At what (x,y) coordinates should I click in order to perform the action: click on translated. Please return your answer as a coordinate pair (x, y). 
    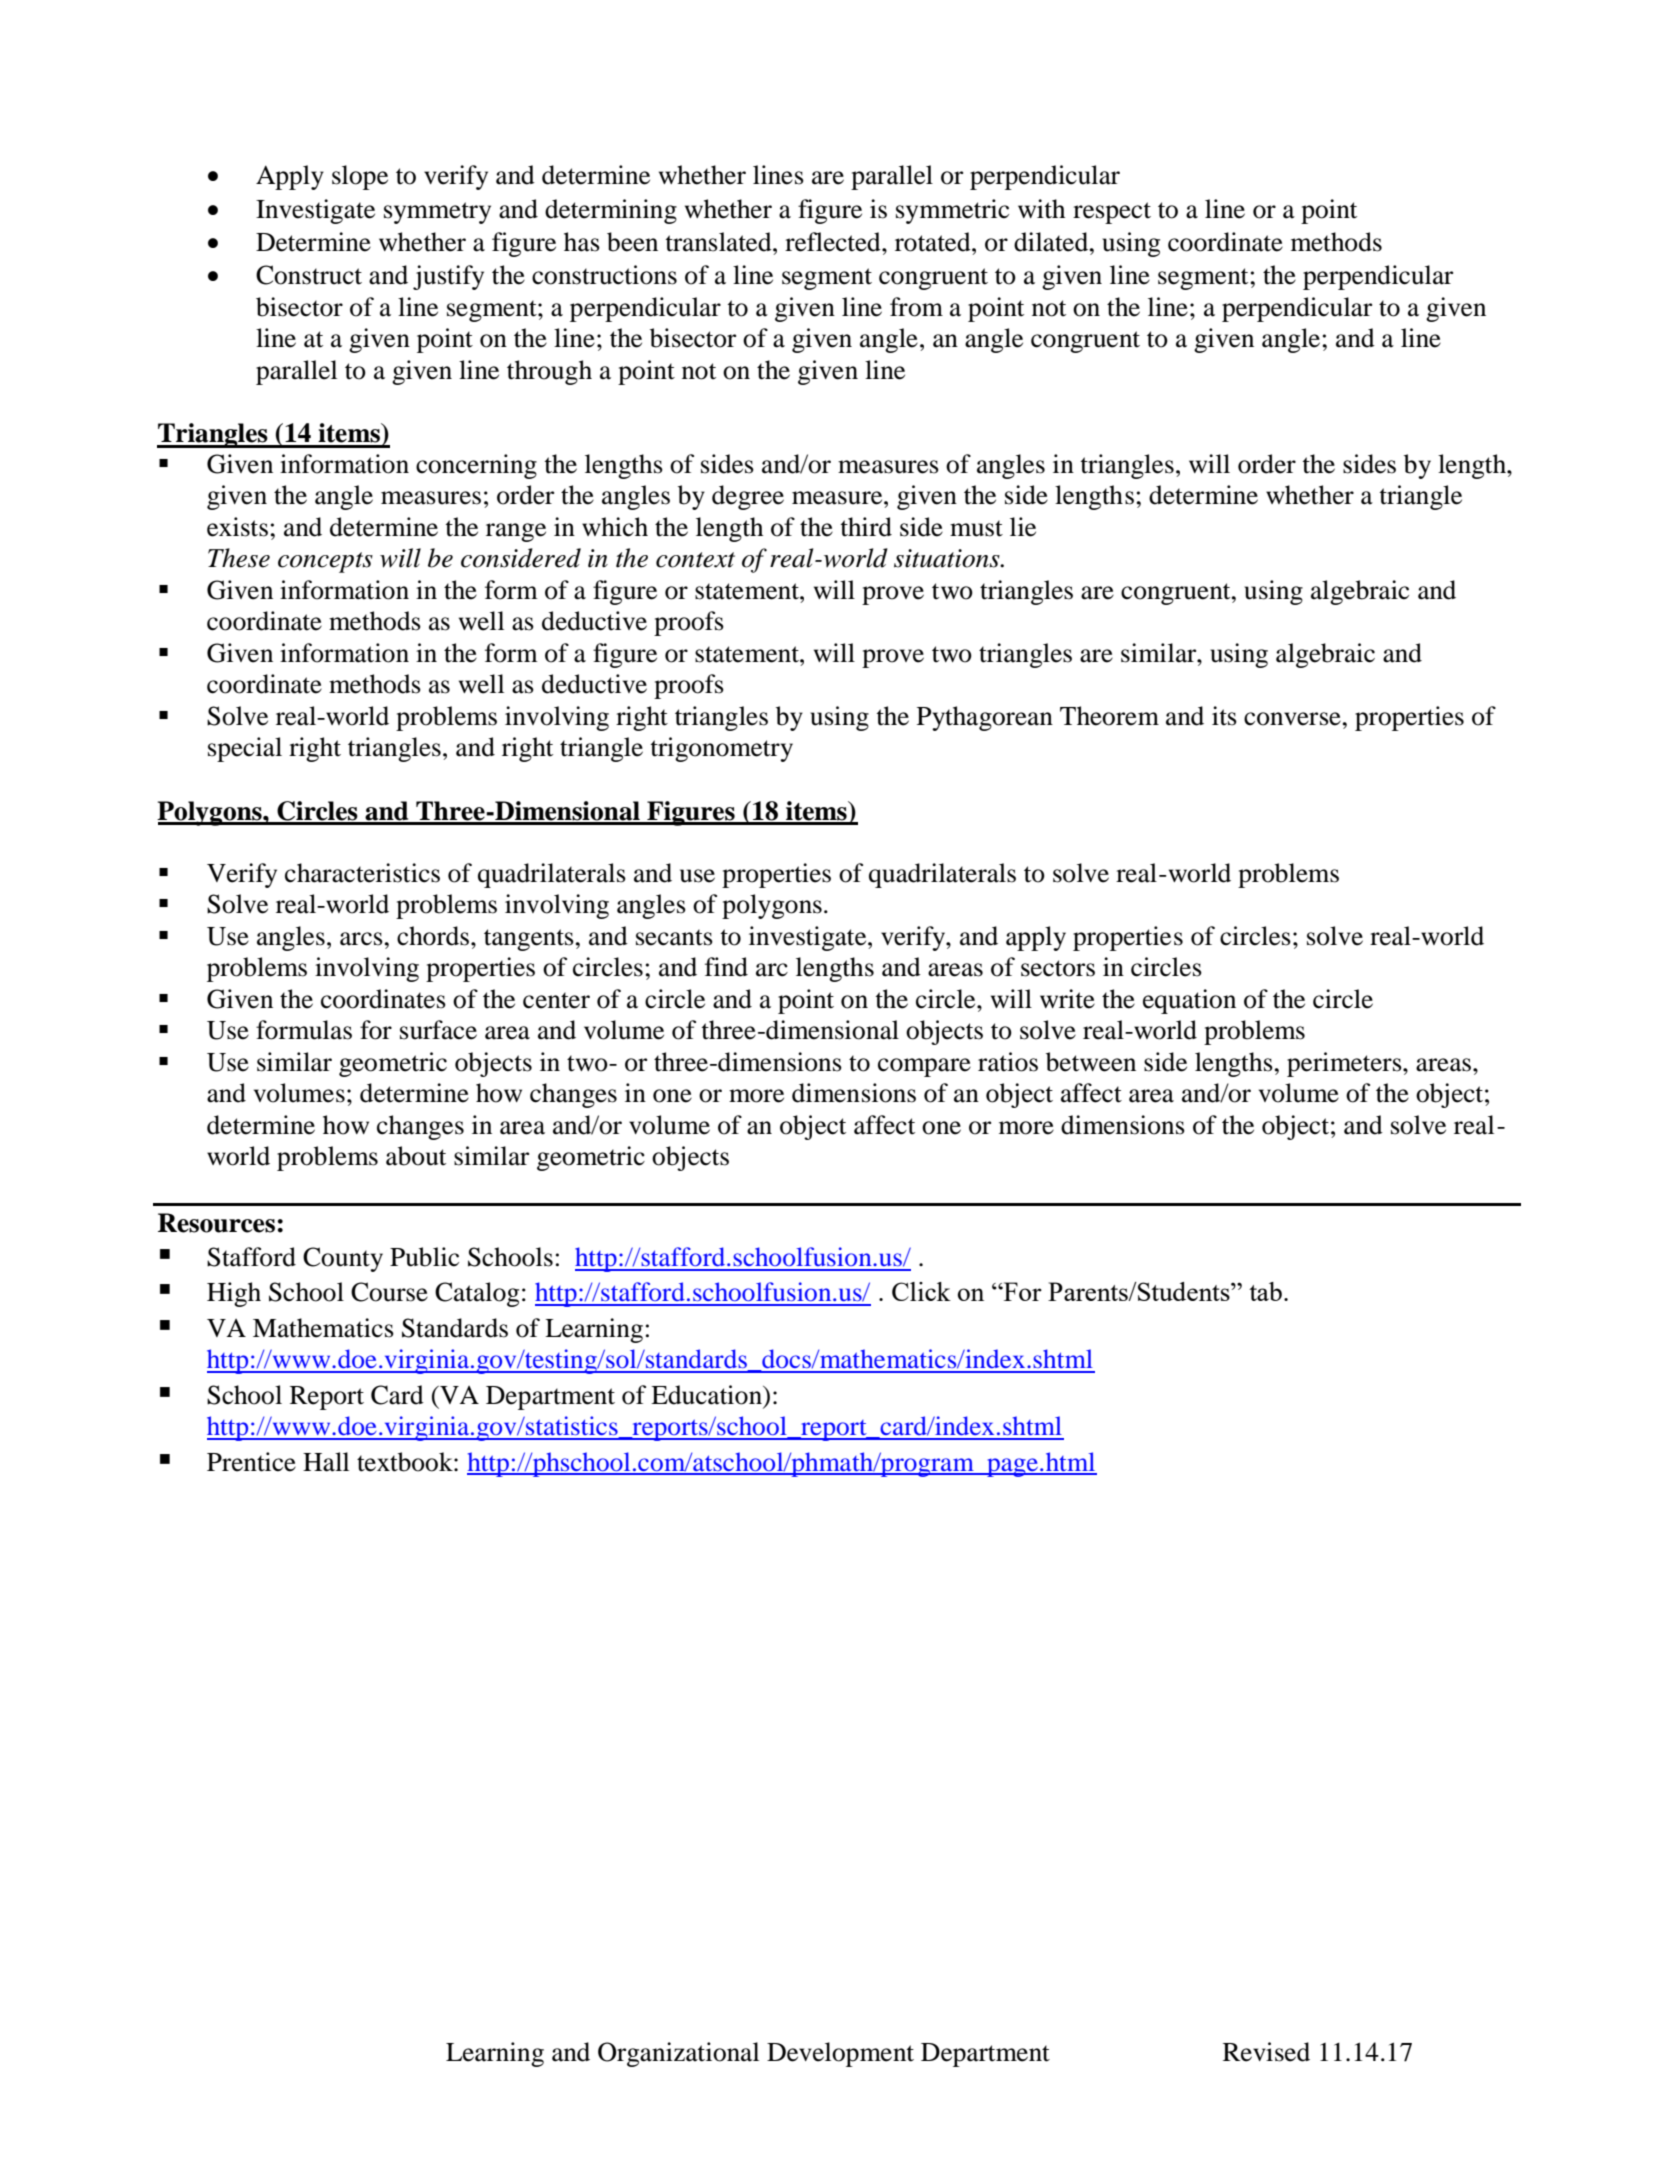
    Looking at the image, I should click on (719, 242).
